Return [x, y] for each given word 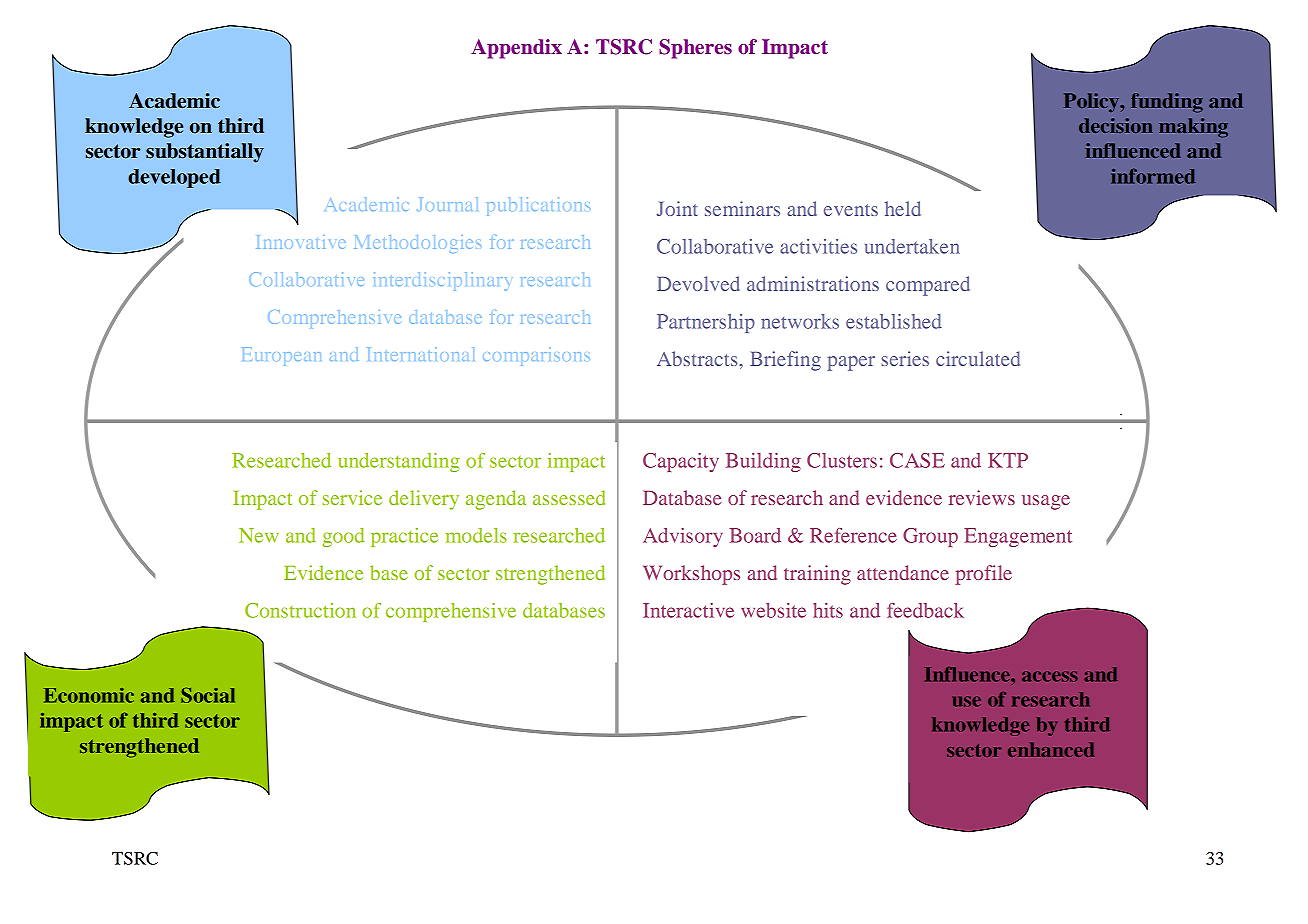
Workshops [691, 575]
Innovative [301, 242]
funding [1167, 103]
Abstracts [697, 358]
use [967, 701]
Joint [677, 208]
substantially [205, 153]
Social [208, 695]
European [282, 357]
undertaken [912, 246]
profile [983, 575]
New [259, 535]
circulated [978, 358]
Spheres [695, 49]
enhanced [1051, 749]
